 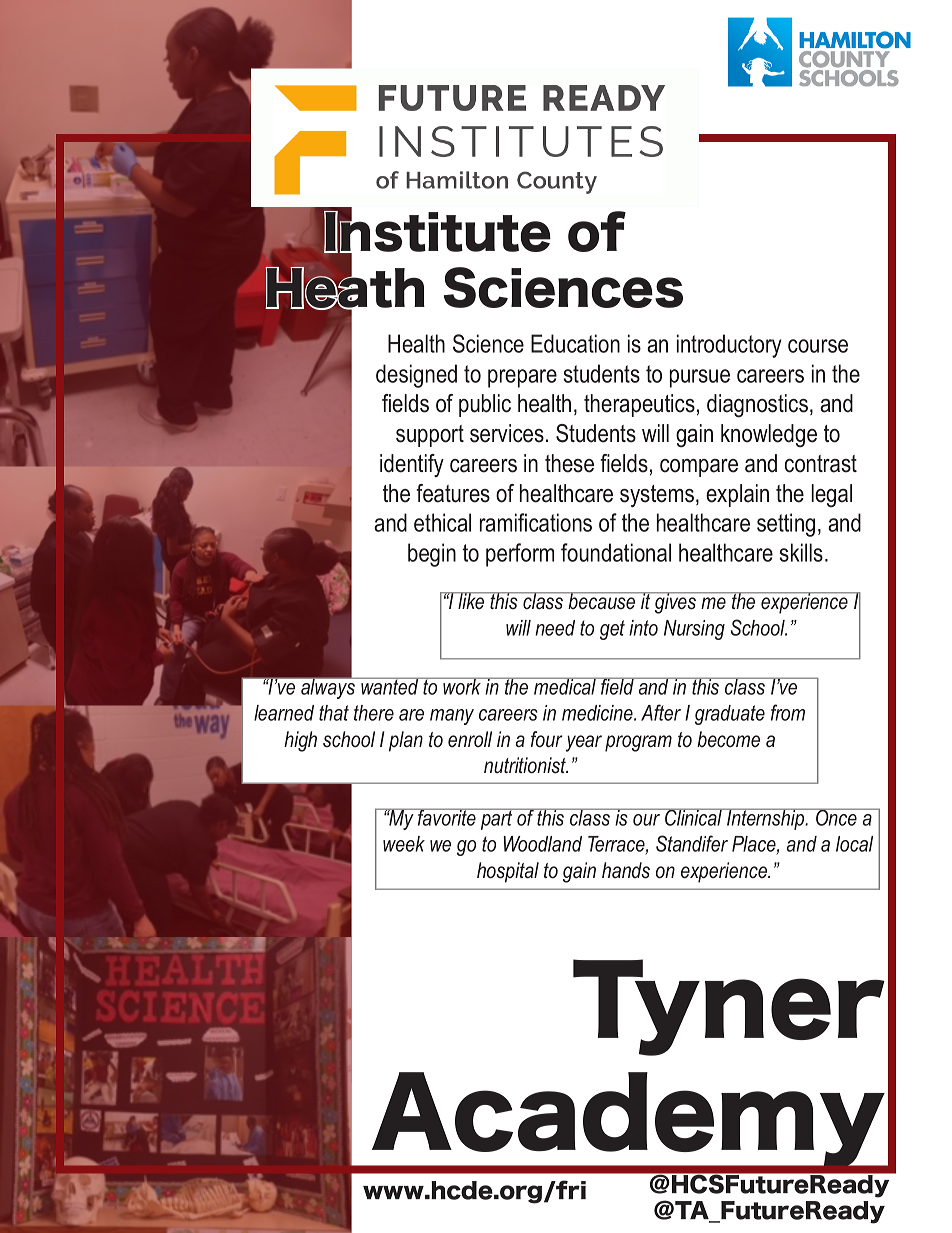 What do you see at coordinates (818, 346) in the page?
I see `course` at bounding box center [818, 346].
